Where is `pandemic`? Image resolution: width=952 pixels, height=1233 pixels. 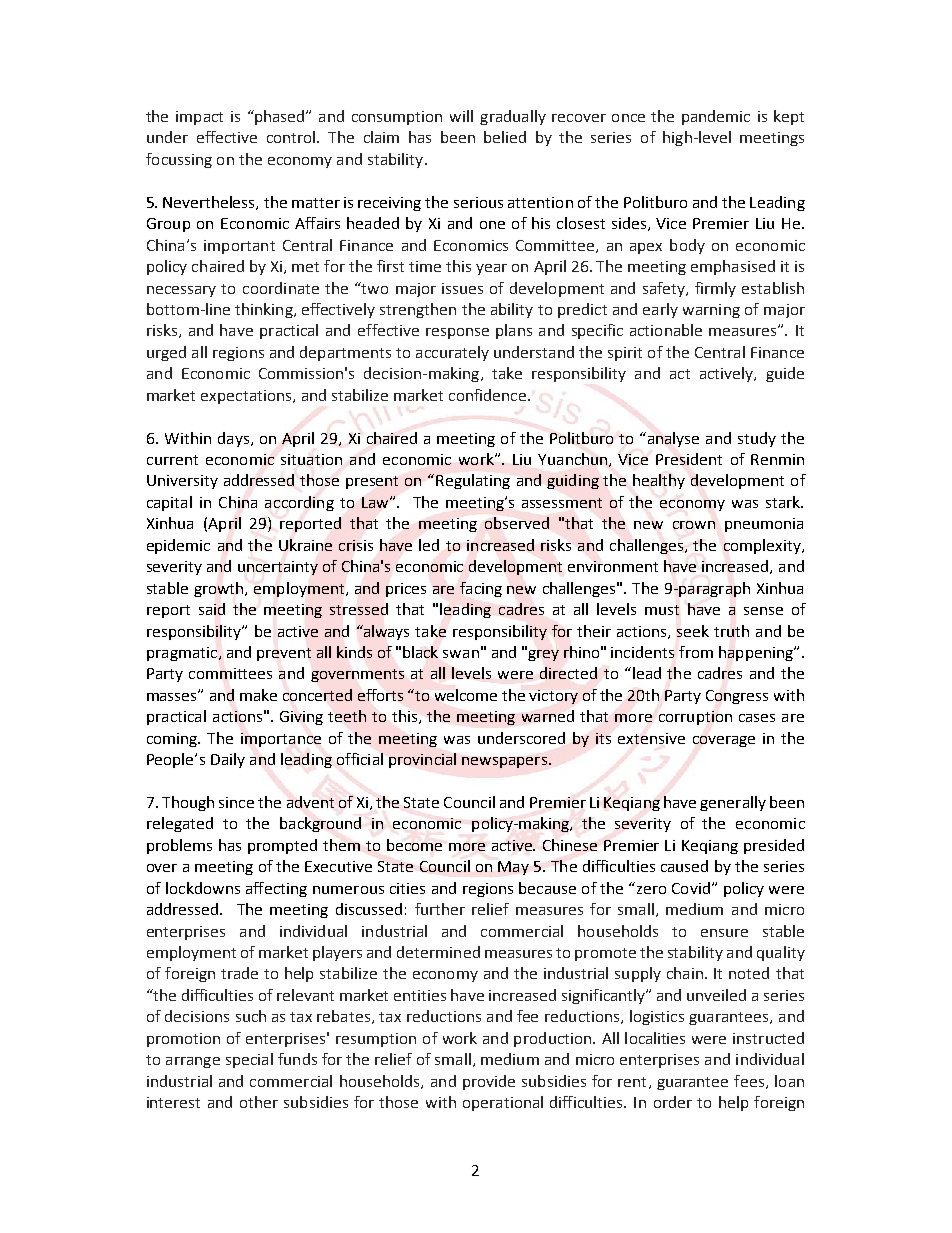
pandemic is located at coordinates (716, 117).
